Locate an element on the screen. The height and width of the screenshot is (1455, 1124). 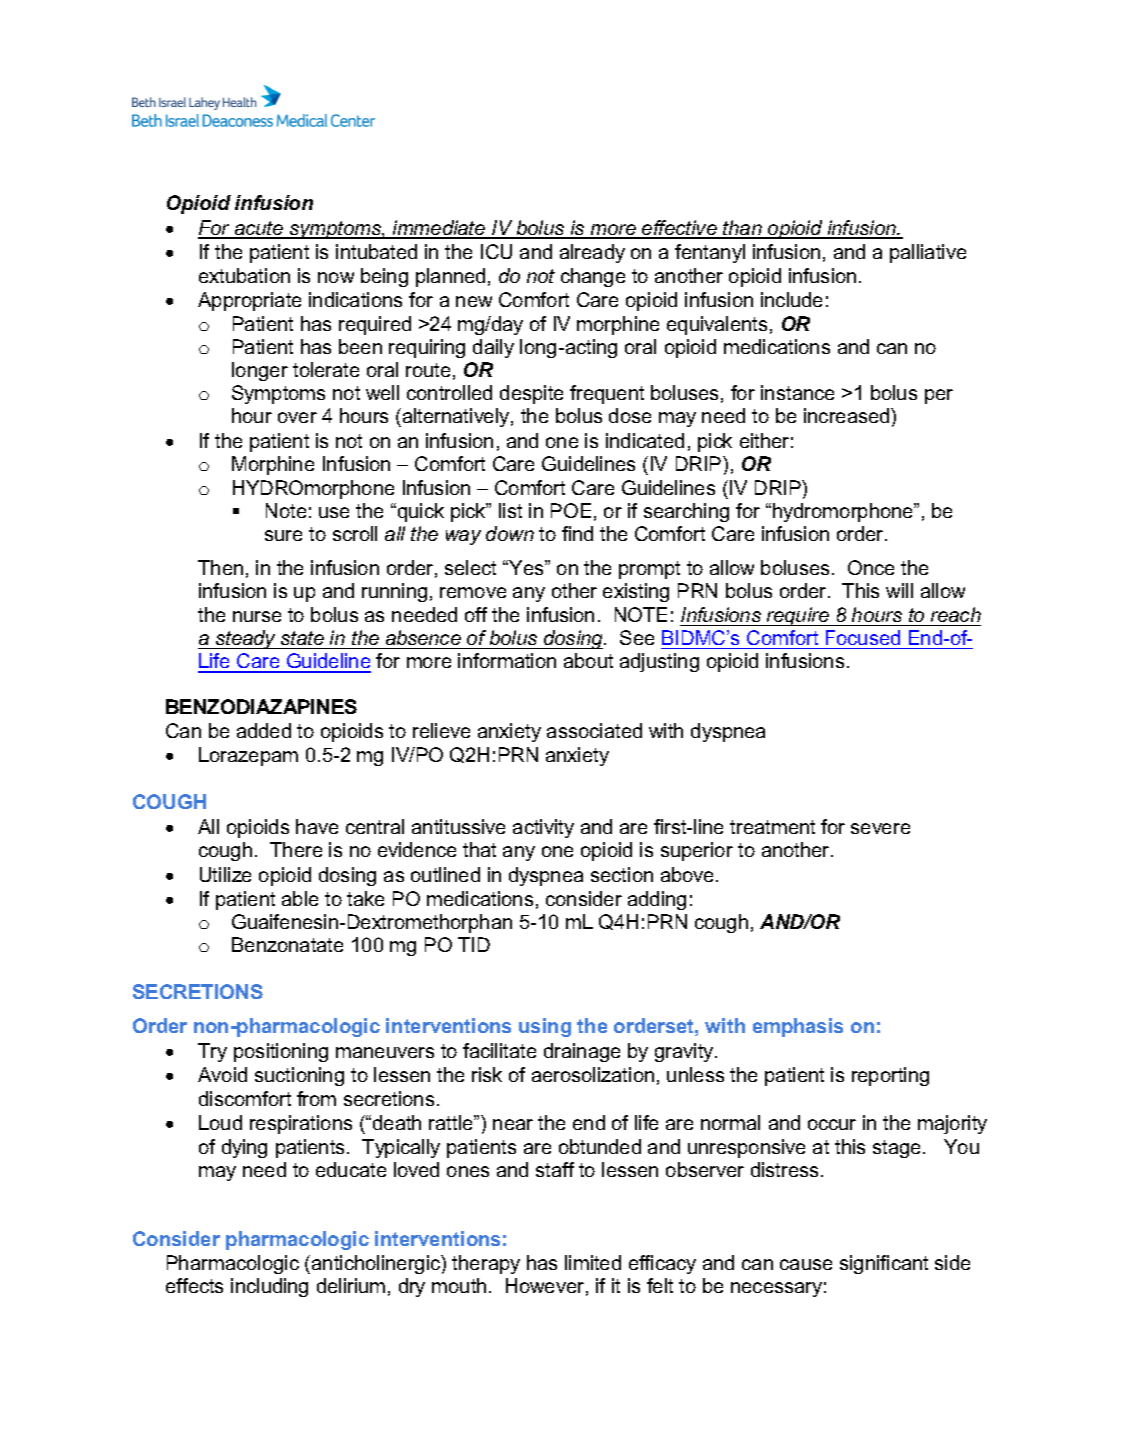
palliative is located at coordinates (928, 253).
